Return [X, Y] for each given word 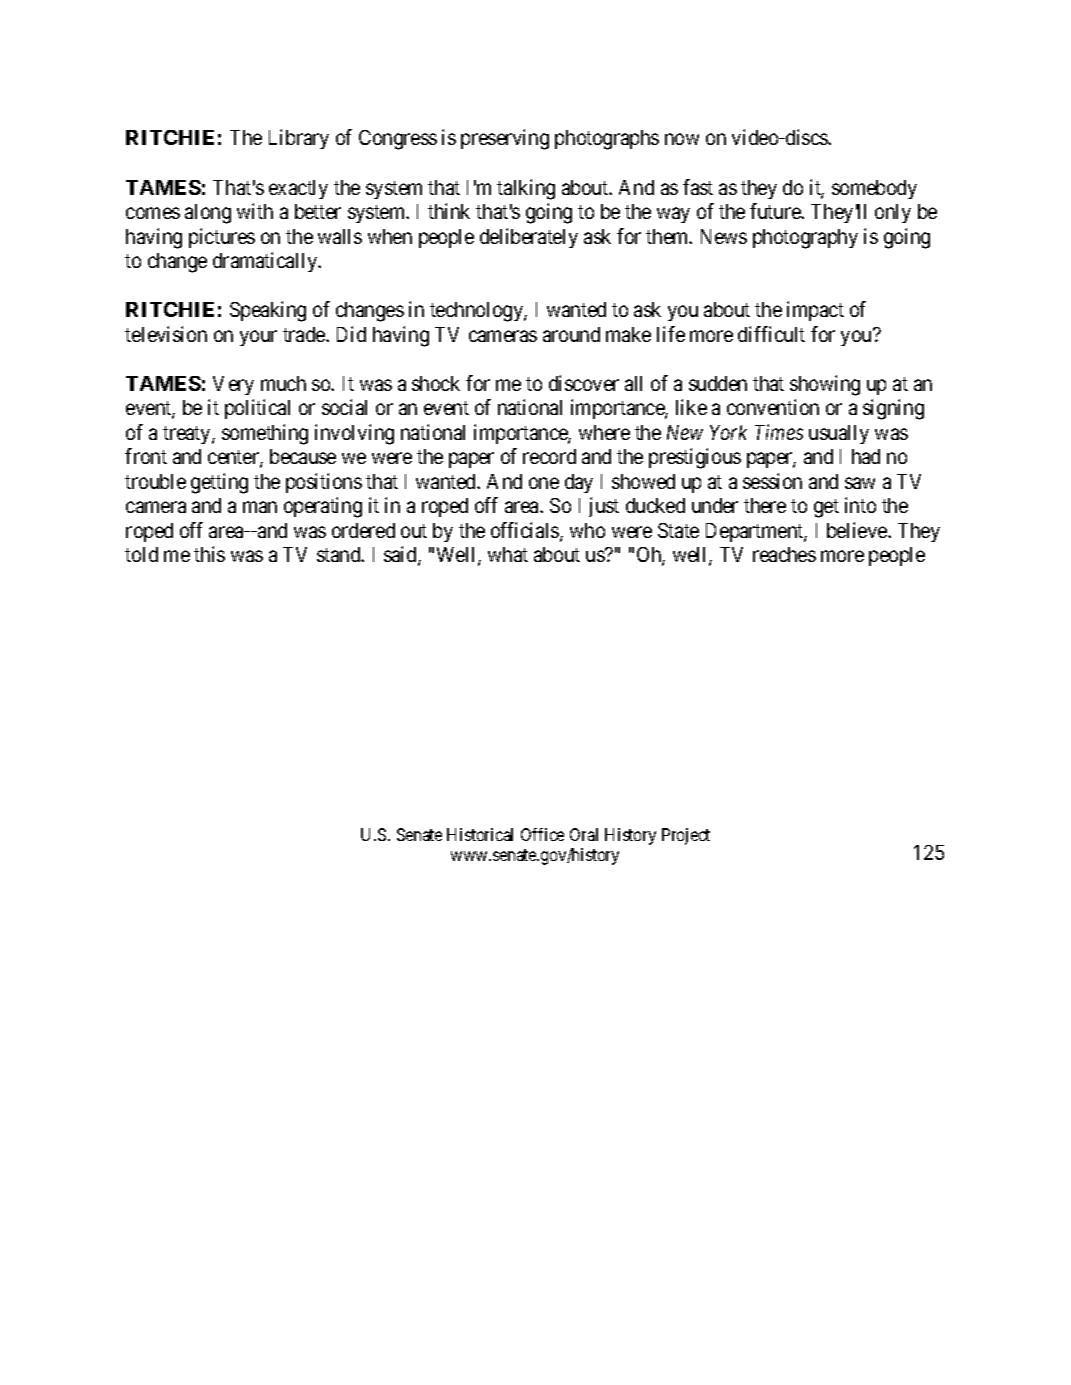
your [258, 338]
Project [686, 836]
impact [815, 311]
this [209, 554]
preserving [505, 139]
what [508, 554]
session [772, 481]
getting [219, 483]
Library [299, 139]
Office [542, 834]
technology [477, 312]
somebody [874, 189]
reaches [784, 554]
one [544, 483]
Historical [480, 834]
